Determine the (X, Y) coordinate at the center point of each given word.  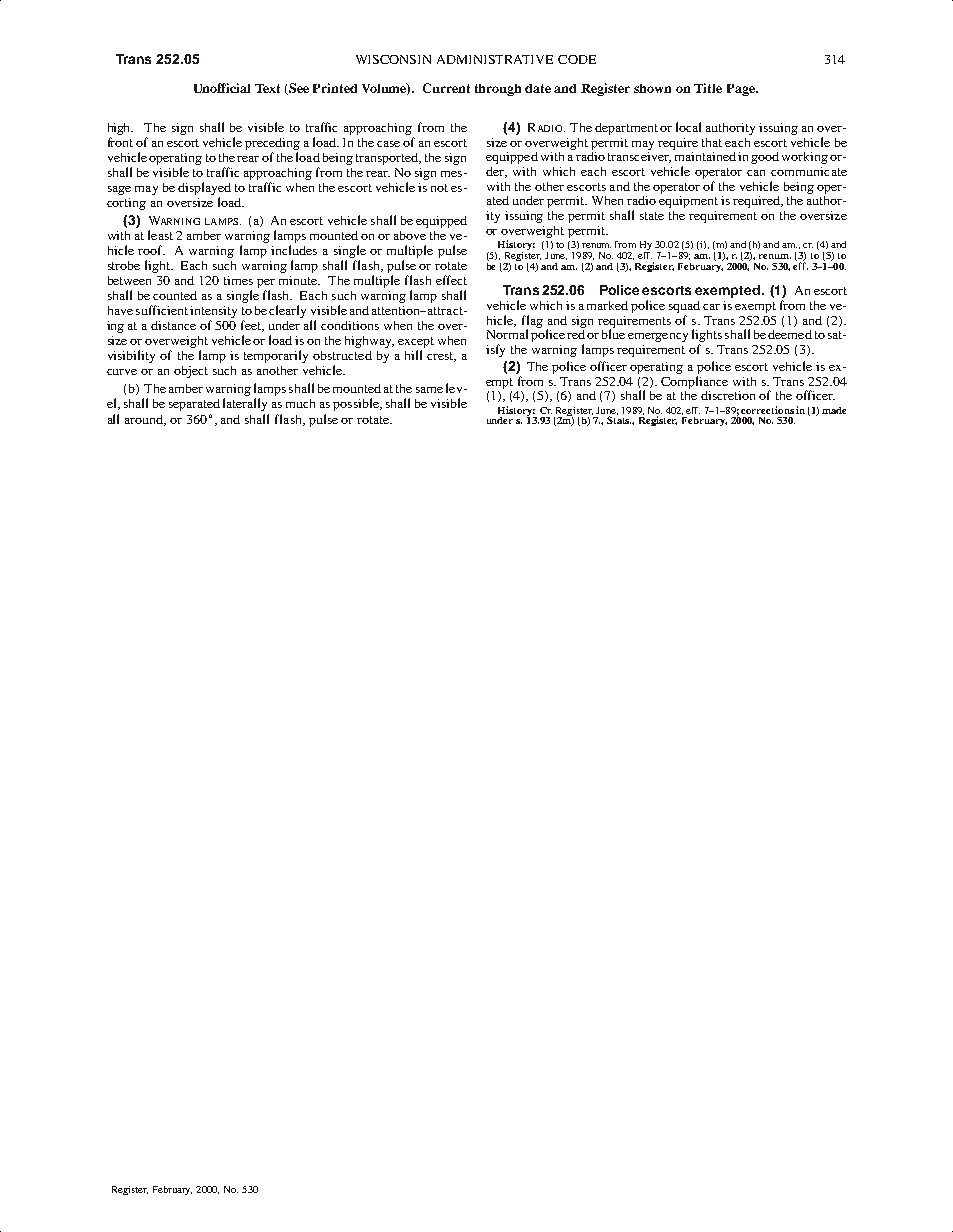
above (410, 235)
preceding (272, 144)
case (388, 144)
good (765, 158)
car (711, 307)
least (160, 235)
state (652, 216)
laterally (245, 404)
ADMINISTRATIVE (495, 59)
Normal (507, 334)
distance (173, 325)
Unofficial (222, 88)
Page (742, 90)
